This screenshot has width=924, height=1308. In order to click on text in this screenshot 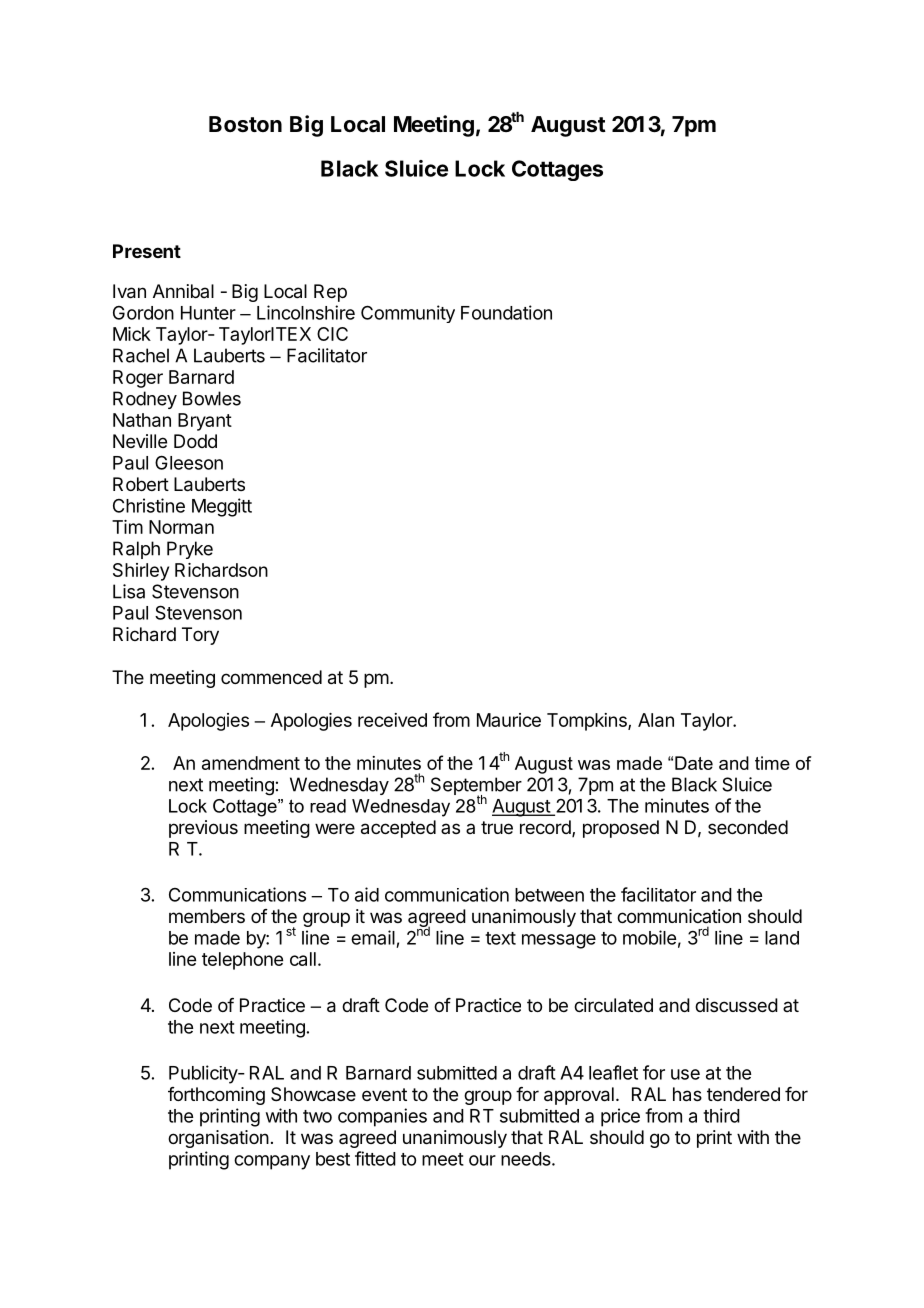, I will do `click(500, 938)`.
